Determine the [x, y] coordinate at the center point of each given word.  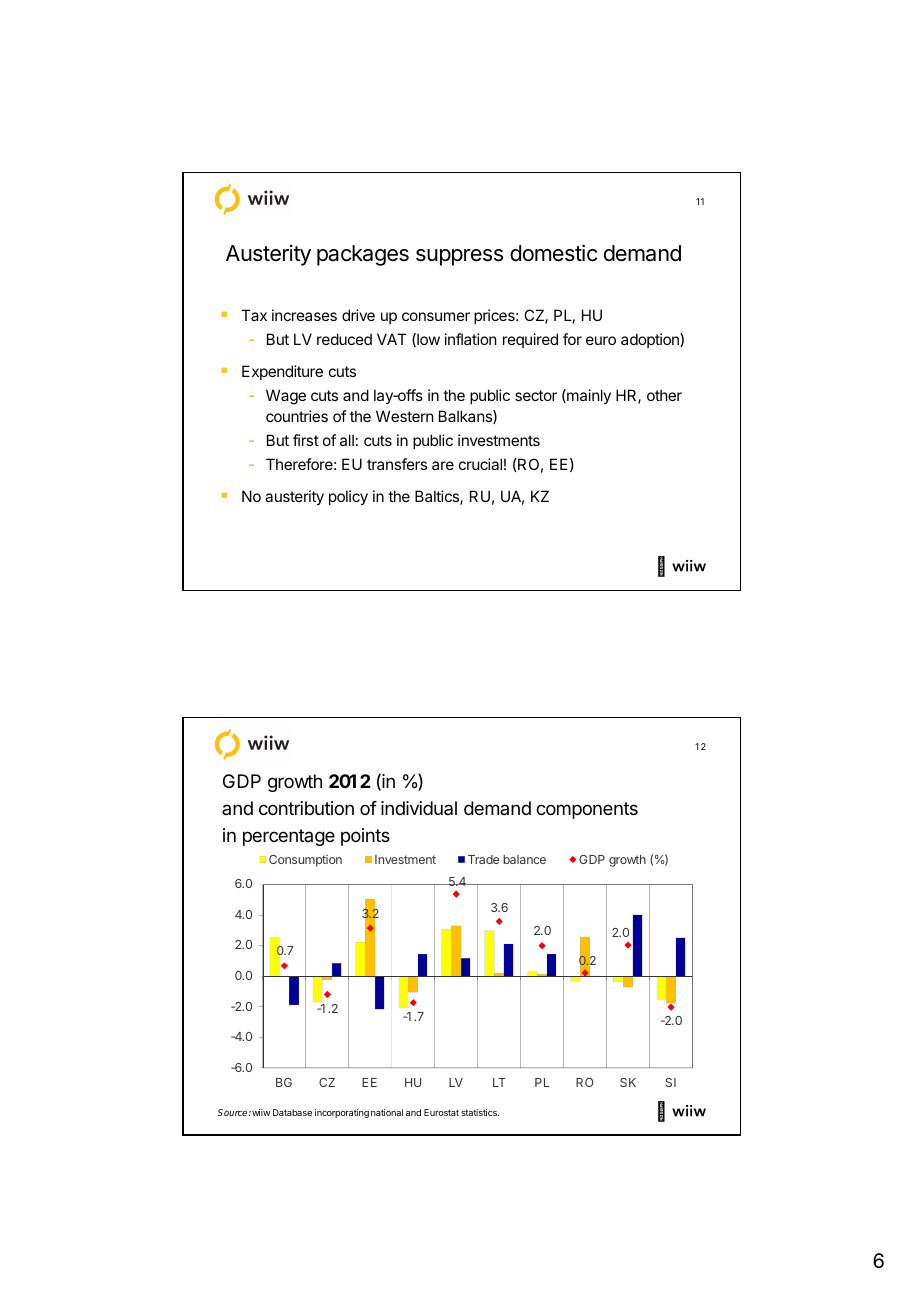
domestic [553, 253]
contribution [306, 808]
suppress [459, 257]
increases [304, 315]
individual [419, 808]
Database [292, 1112]
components [587, 810]
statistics [480, 1112]
